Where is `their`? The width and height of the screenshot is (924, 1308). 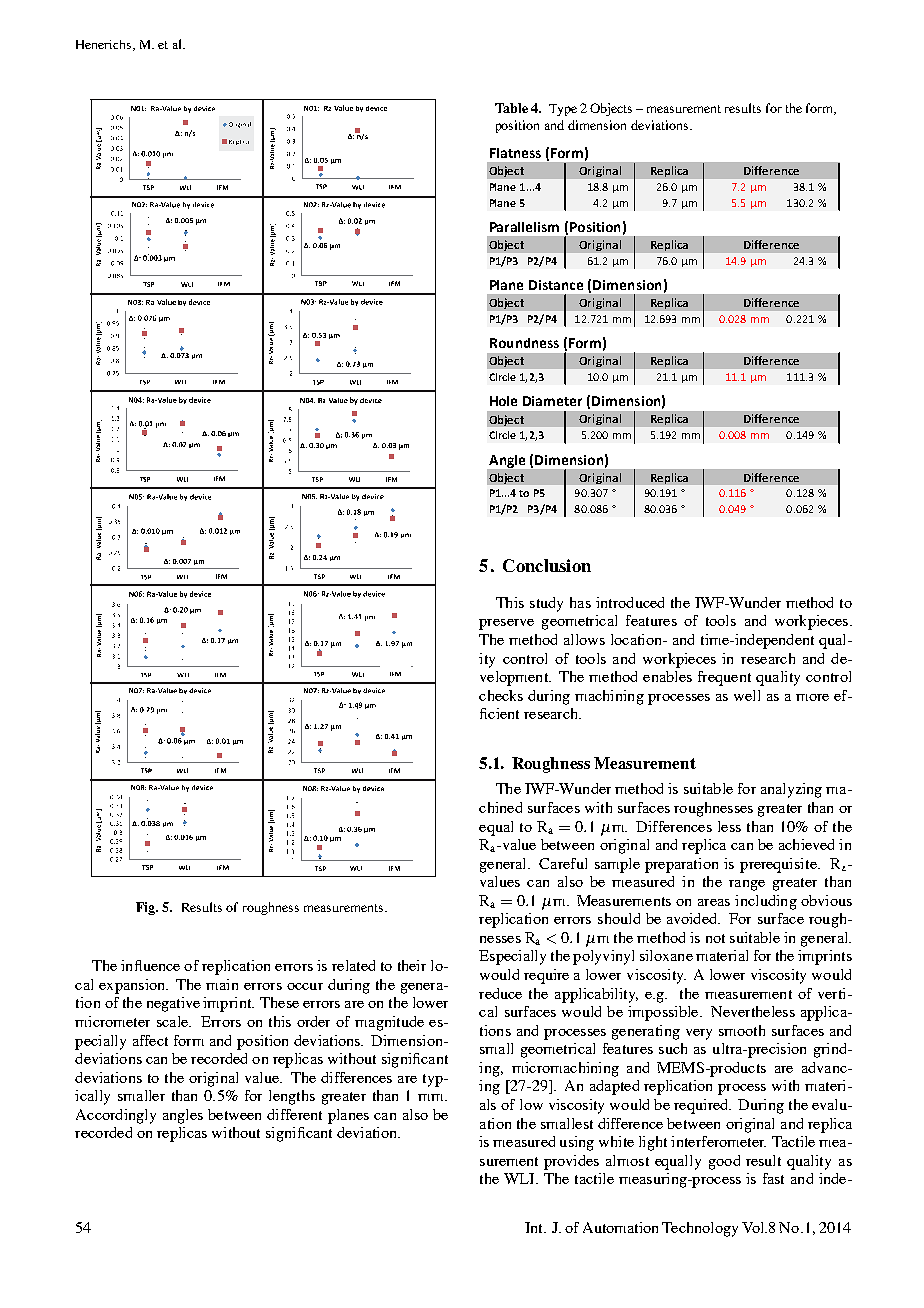
their is located at coordinates (412, 965).
